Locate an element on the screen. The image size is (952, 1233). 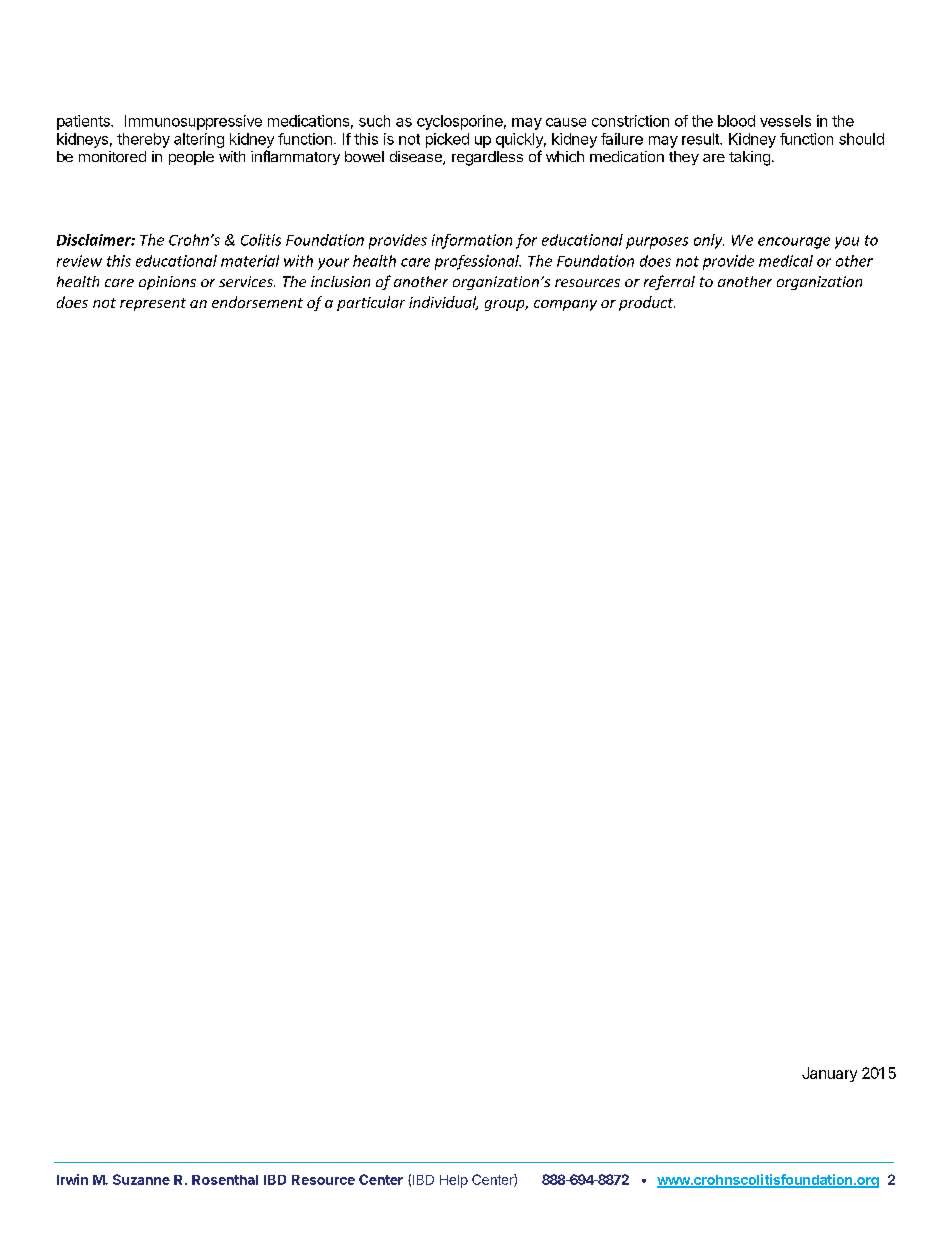
Suzanne is located at coordinates (141, 1179).
